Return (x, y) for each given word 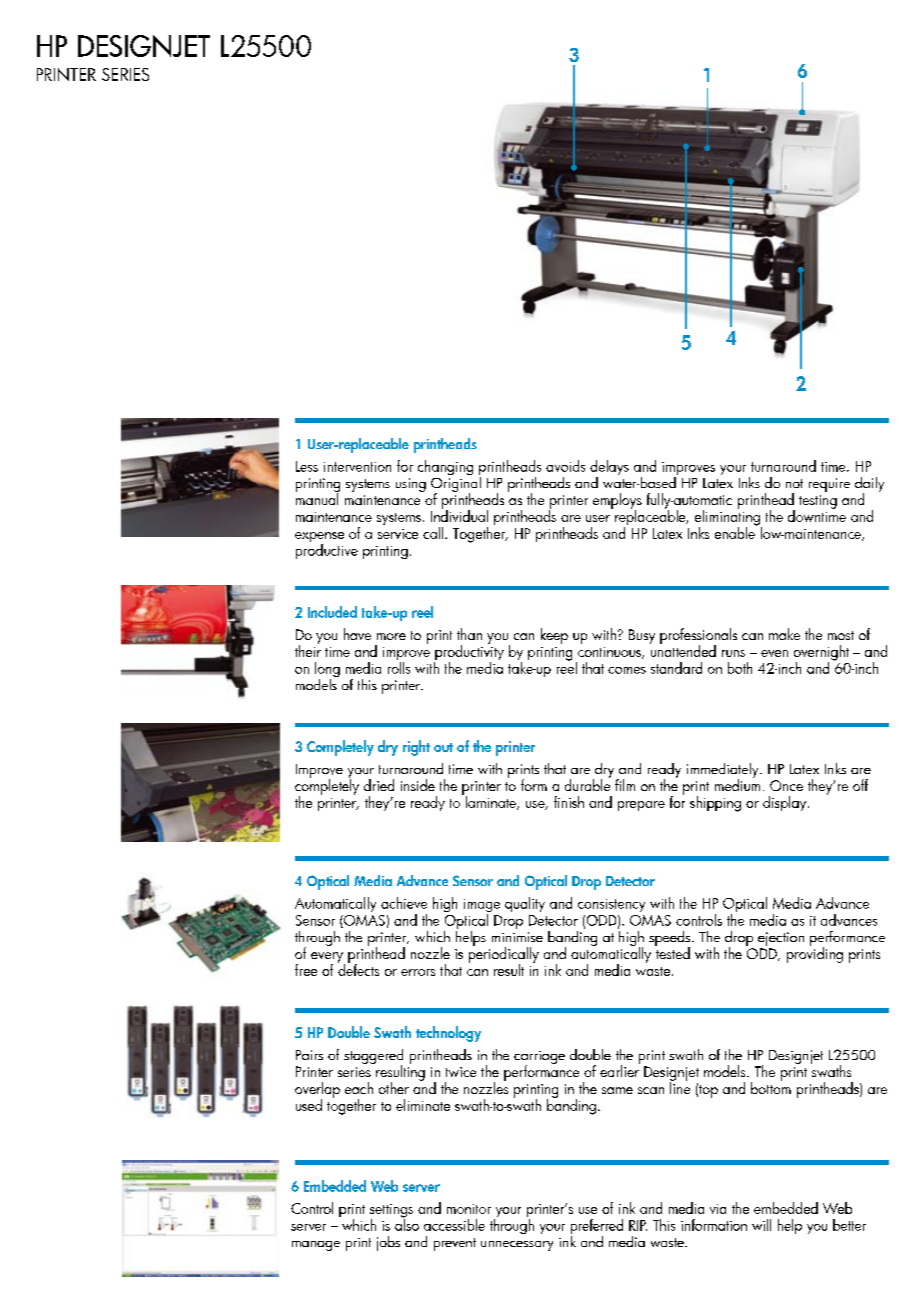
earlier (620, 1070)
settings (391, 1212)
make (784, 634)
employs (617, 502)
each (359, 1088)
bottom (771, 1087)
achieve (404, 903)
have (357, 634)
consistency (611, 905)
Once (786, 785)
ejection (781, 939)
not (794, 483)
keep (554, 636)
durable (587, 784)
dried (379, 785)
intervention (357, 467)
